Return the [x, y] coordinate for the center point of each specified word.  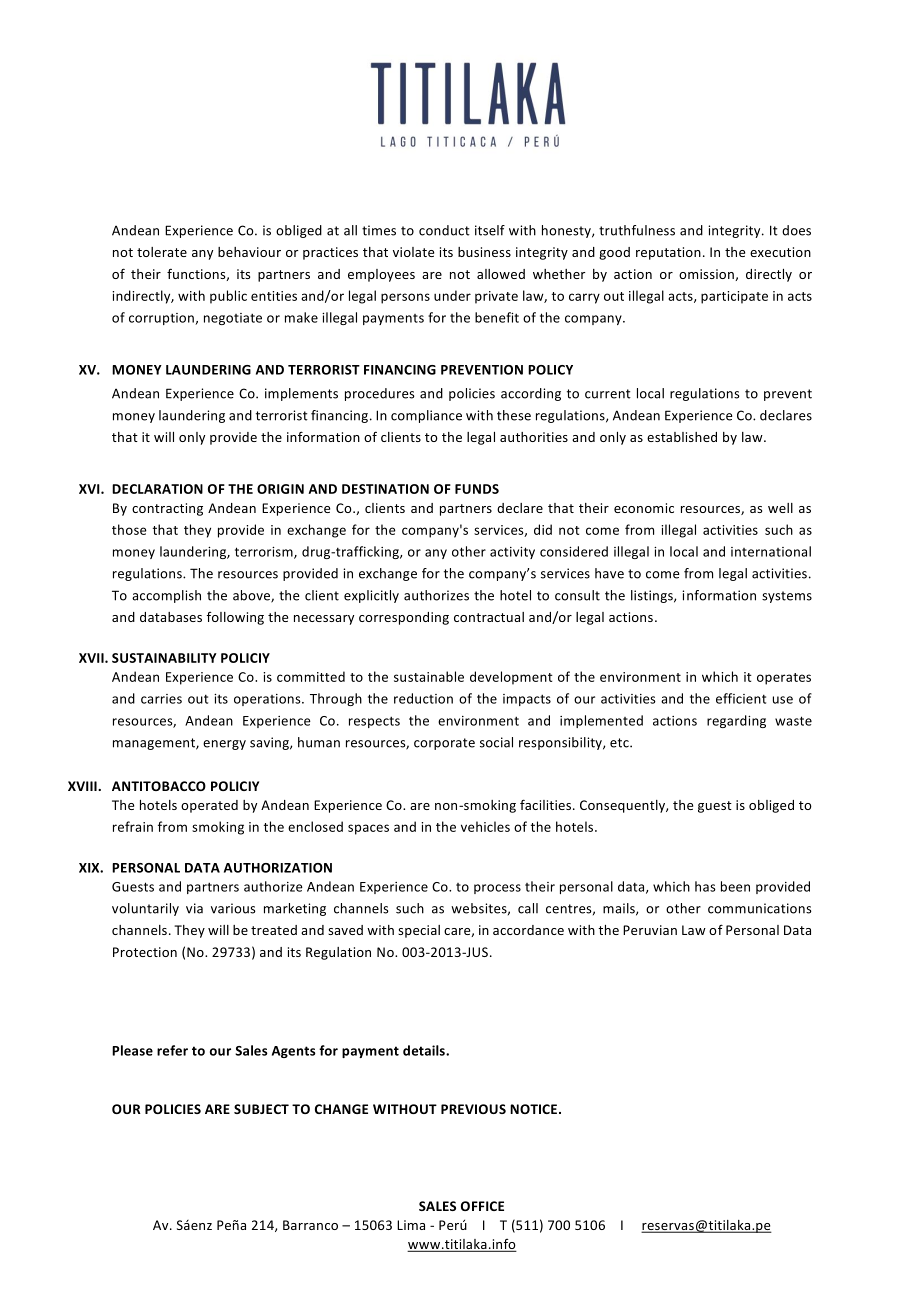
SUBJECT [261, 1109]
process [497, 889]
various [233, 908]
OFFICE [482, 1206]
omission [707, 275]
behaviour [249, 252]
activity [512, 553]
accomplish [166, 596]
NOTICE [535, 1109]
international [771, 551]
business [484, 252]
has [705, 886]
